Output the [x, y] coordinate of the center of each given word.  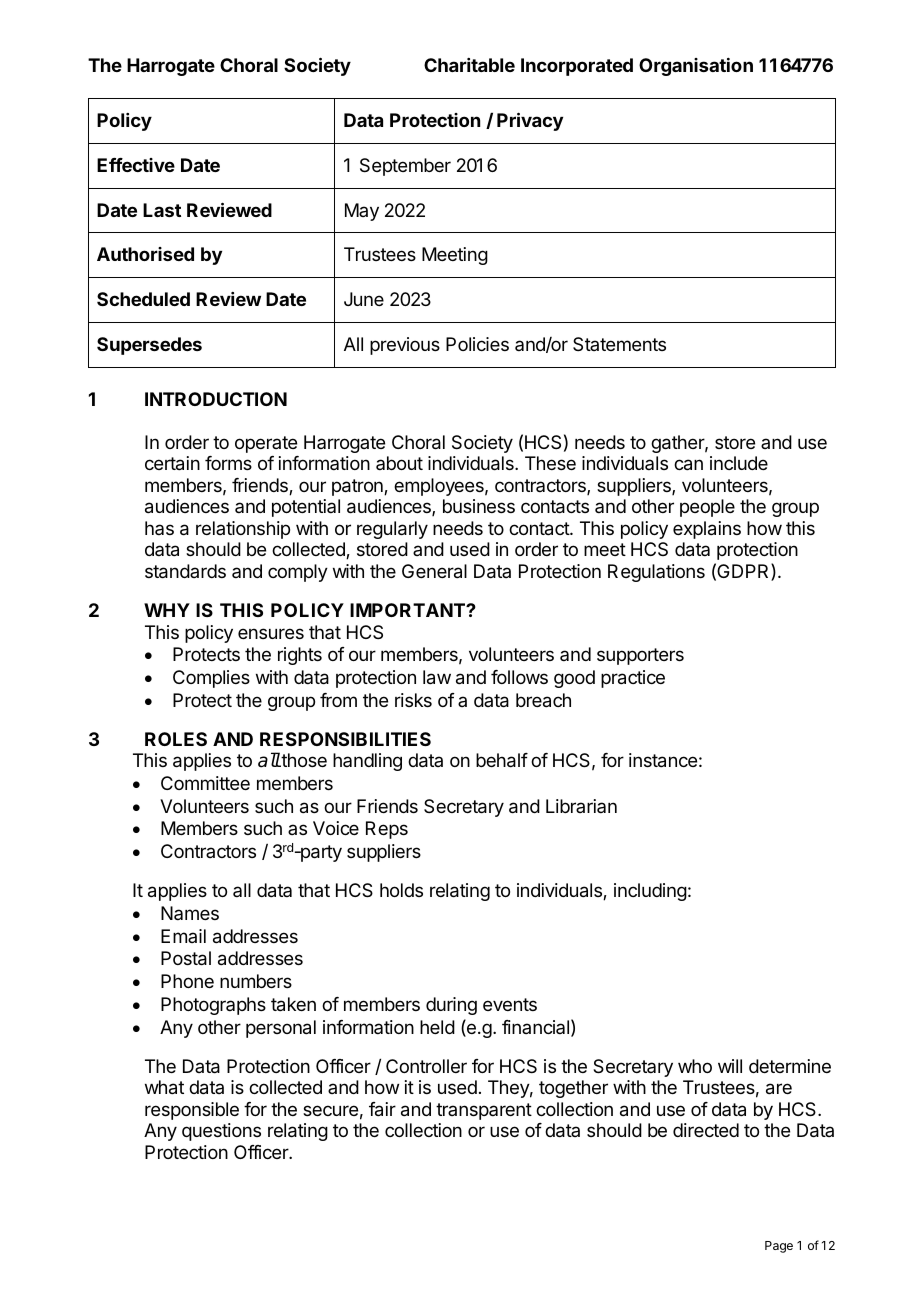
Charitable [469, 65]
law [437, 677]
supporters [640, 656]
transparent [484, 1111]
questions [221, 1132]
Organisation [696, 67]
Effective [136, 165]
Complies [211, 679]
